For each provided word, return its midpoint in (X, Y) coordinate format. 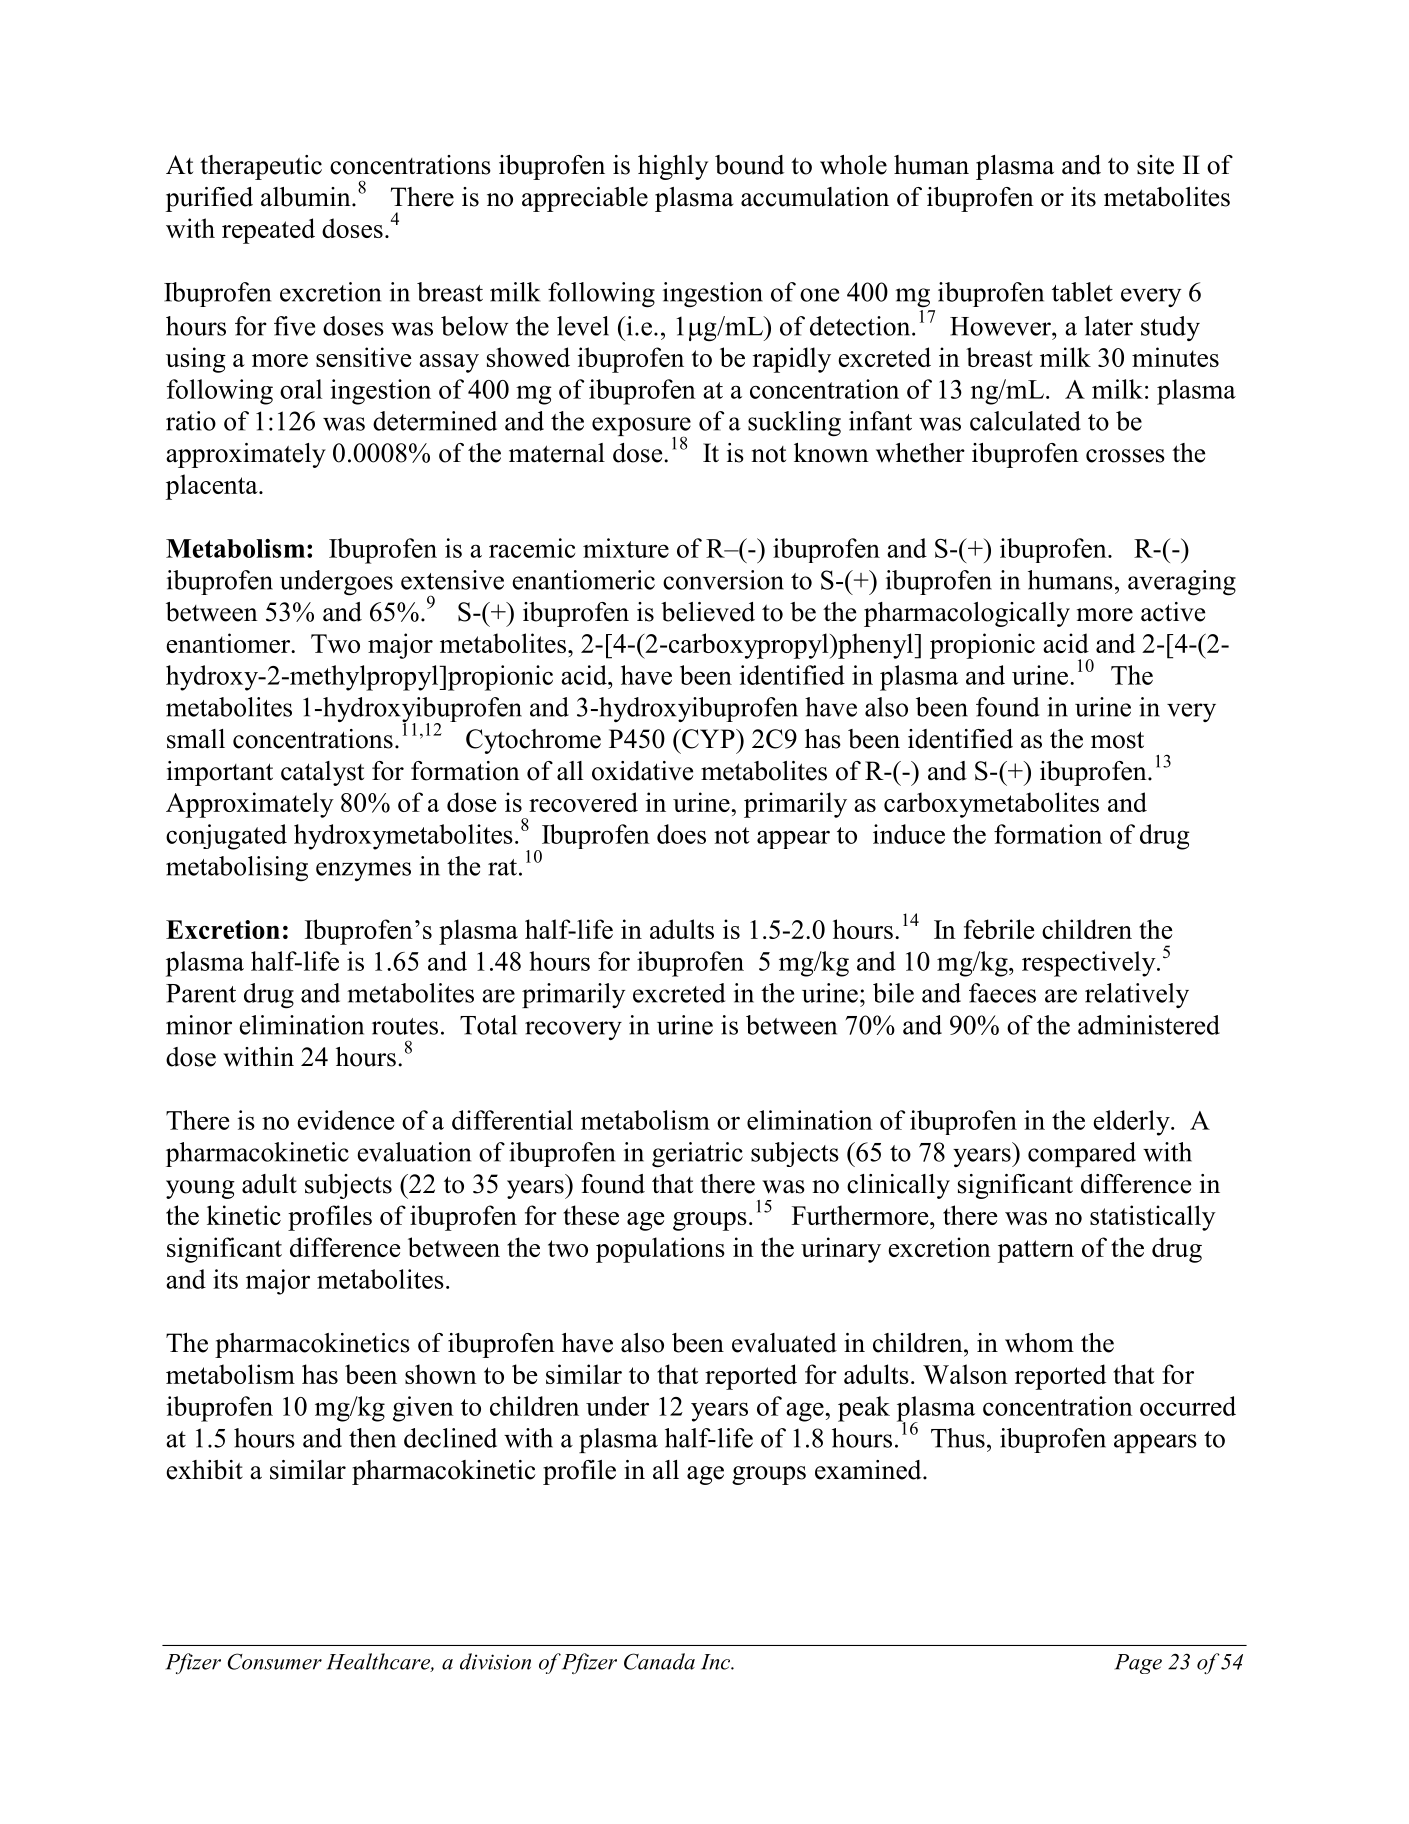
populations (660, 1250)
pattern (1036, 1251)
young (200, 1189)
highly (673, 167)
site (1155, 165)
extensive (452, 580)
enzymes (363, 871)
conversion (723, 580)
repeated (268, 231)
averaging (1182, 583)
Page (1138, 1664)
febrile (999, 929)
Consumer (275, 1661)
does (681, 834)
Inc (716, 1662)
